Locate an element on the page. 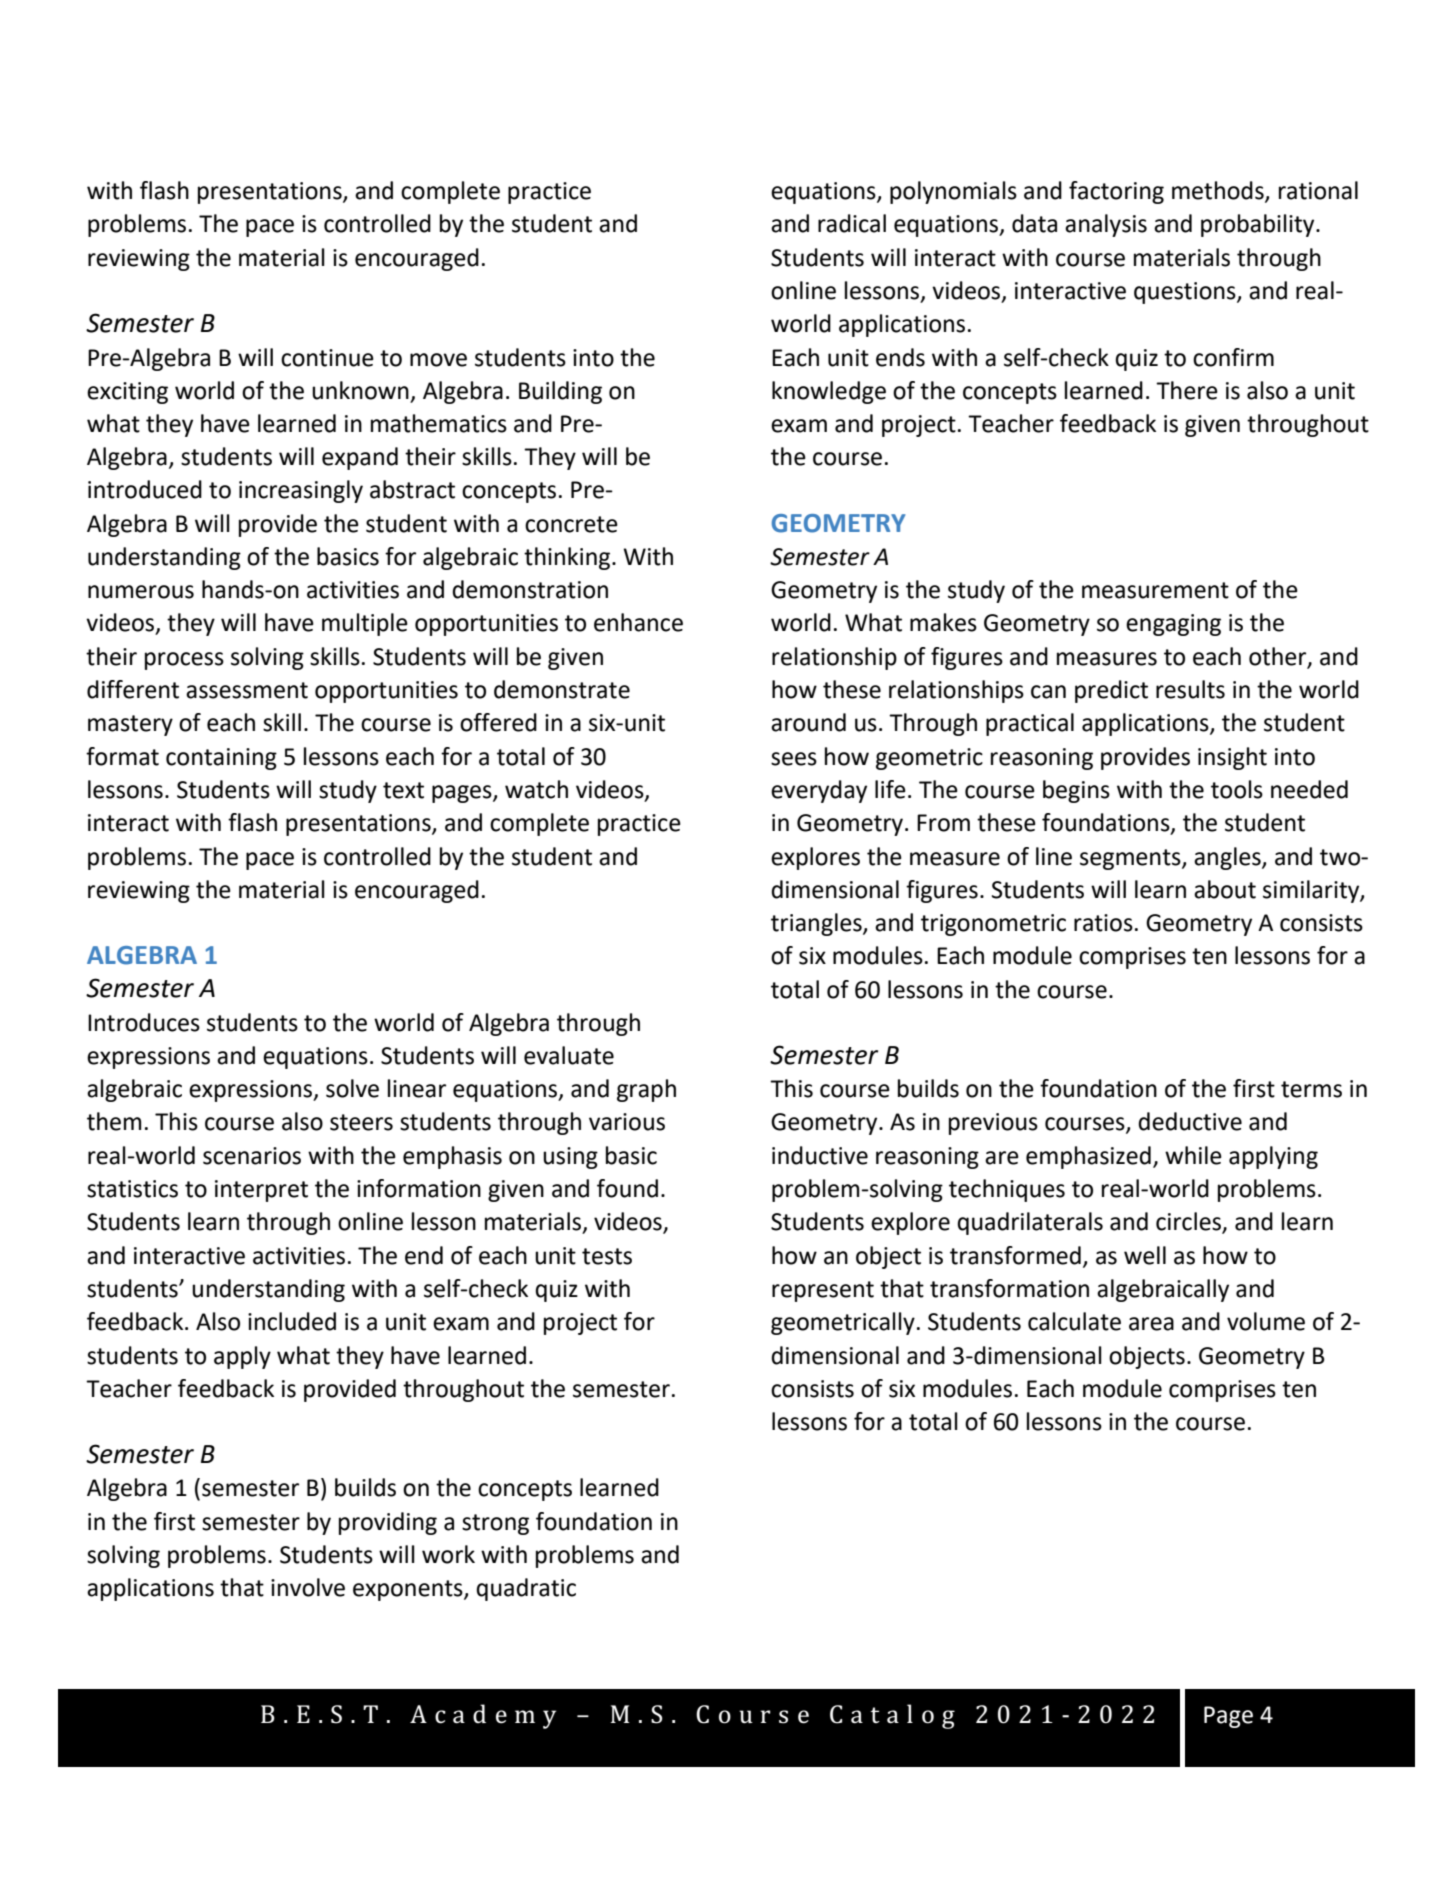  Catalog is located at coordinates (892, 1716).
